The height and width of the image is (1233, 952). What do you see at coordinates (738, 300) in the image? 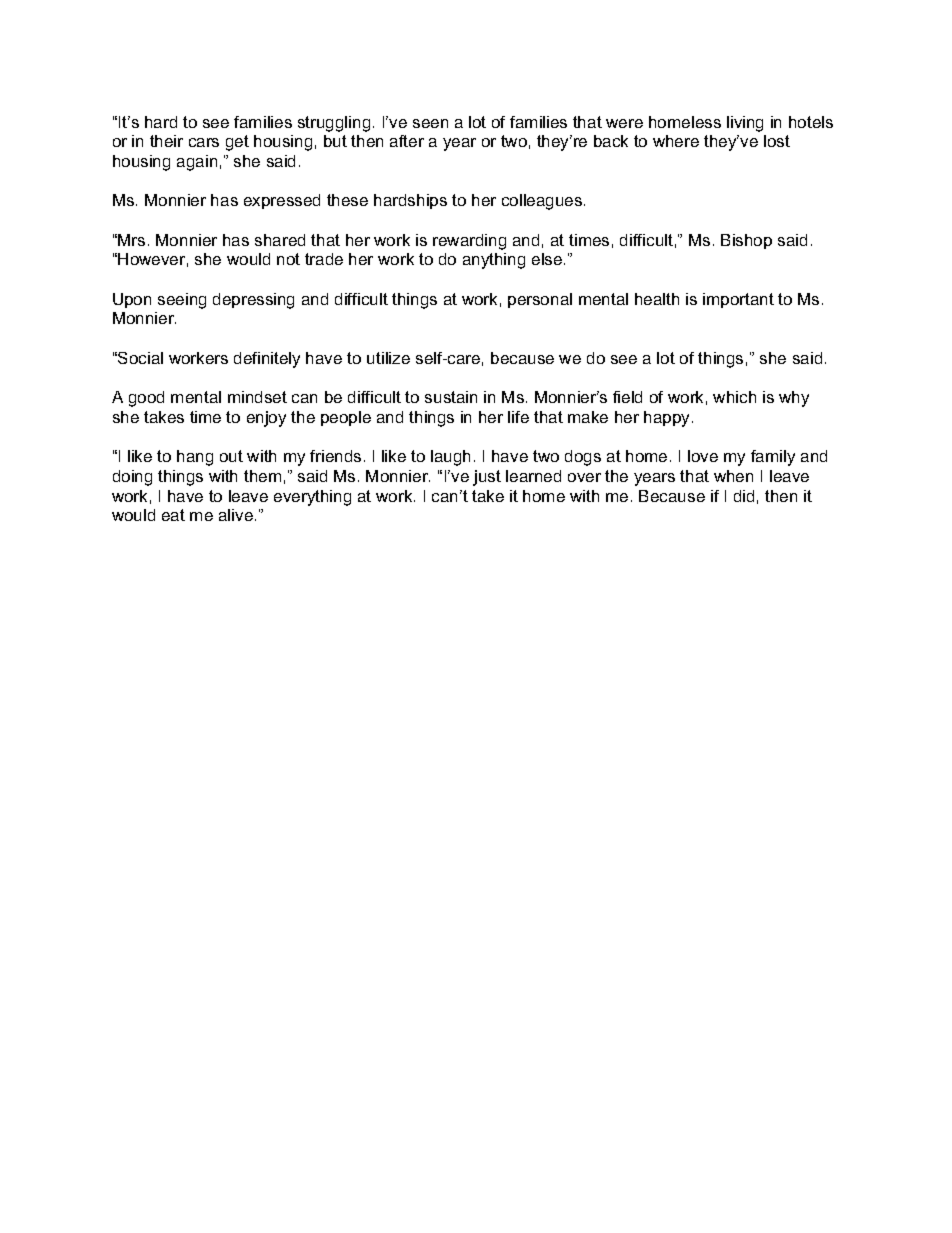
I see `important` at bounding box center [738, 300].
